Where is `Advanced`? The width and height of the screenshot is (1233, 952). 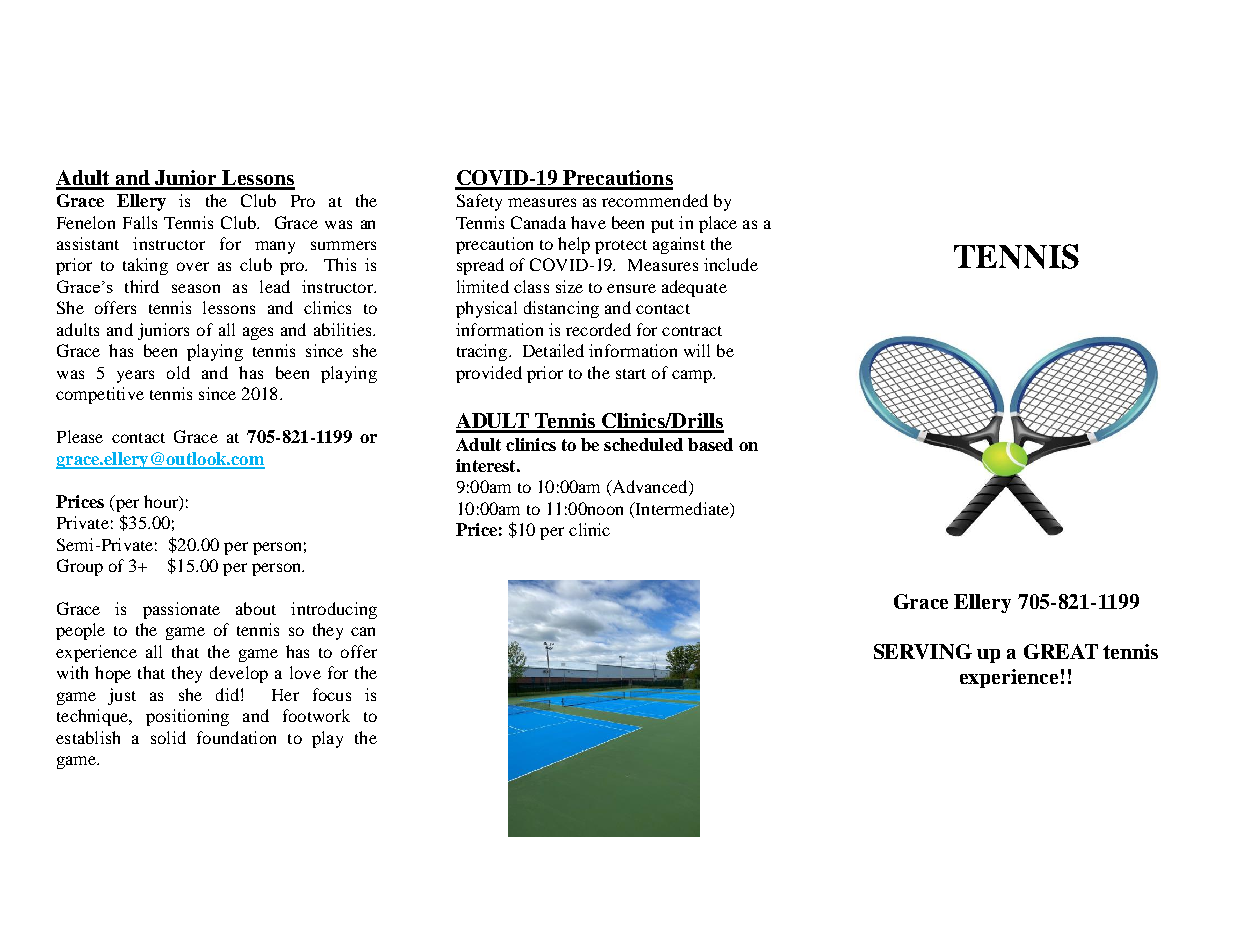
Advanced is located at coordinates (650, 488).
